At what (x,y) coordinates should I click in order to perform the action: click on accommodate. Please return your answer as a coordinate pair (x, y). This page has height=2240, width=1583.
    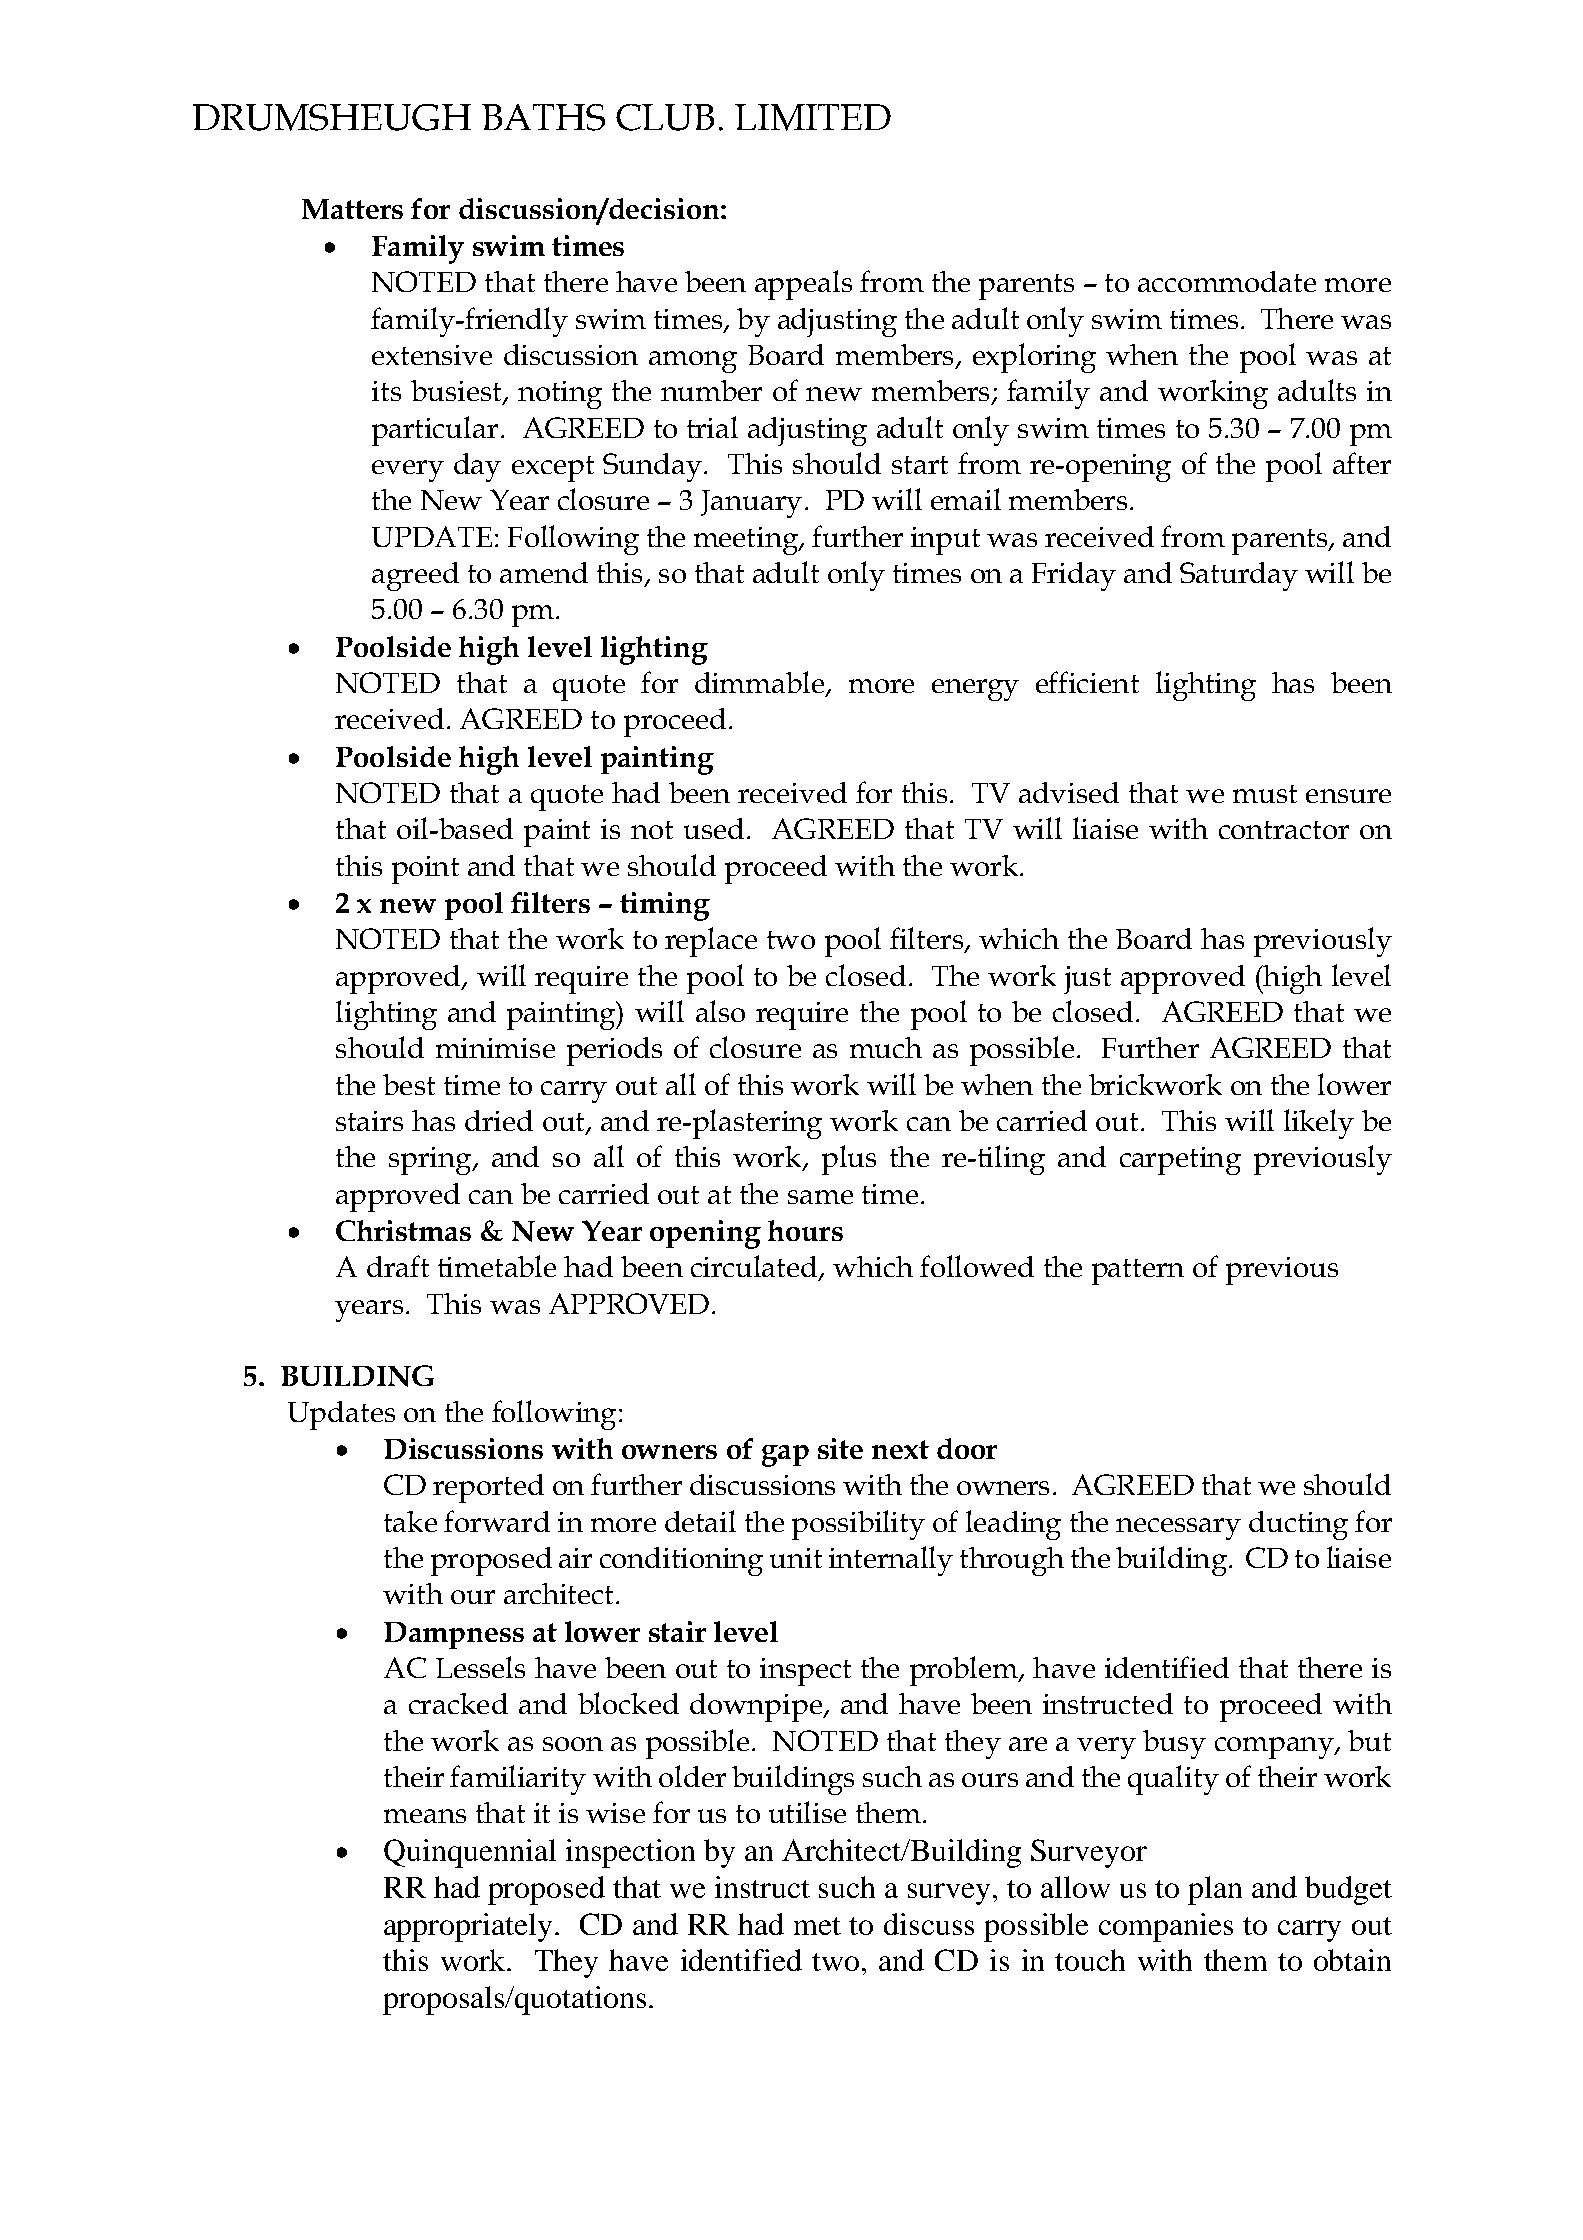
    Looking at the image, I should click on (1227, 281).
